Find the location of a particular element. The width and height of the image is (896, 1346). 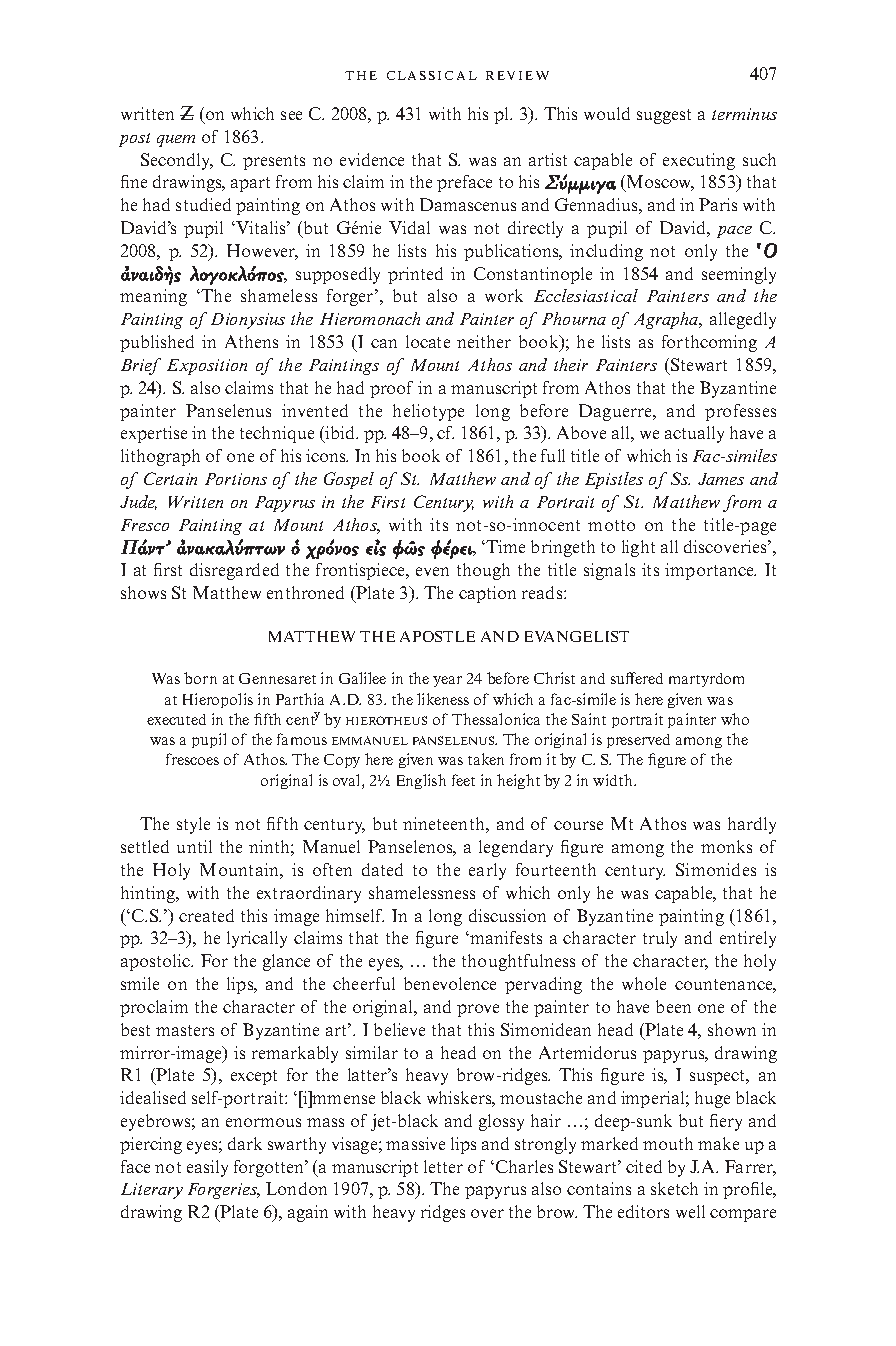

martyrdom is located at coordinates (706, 680).
